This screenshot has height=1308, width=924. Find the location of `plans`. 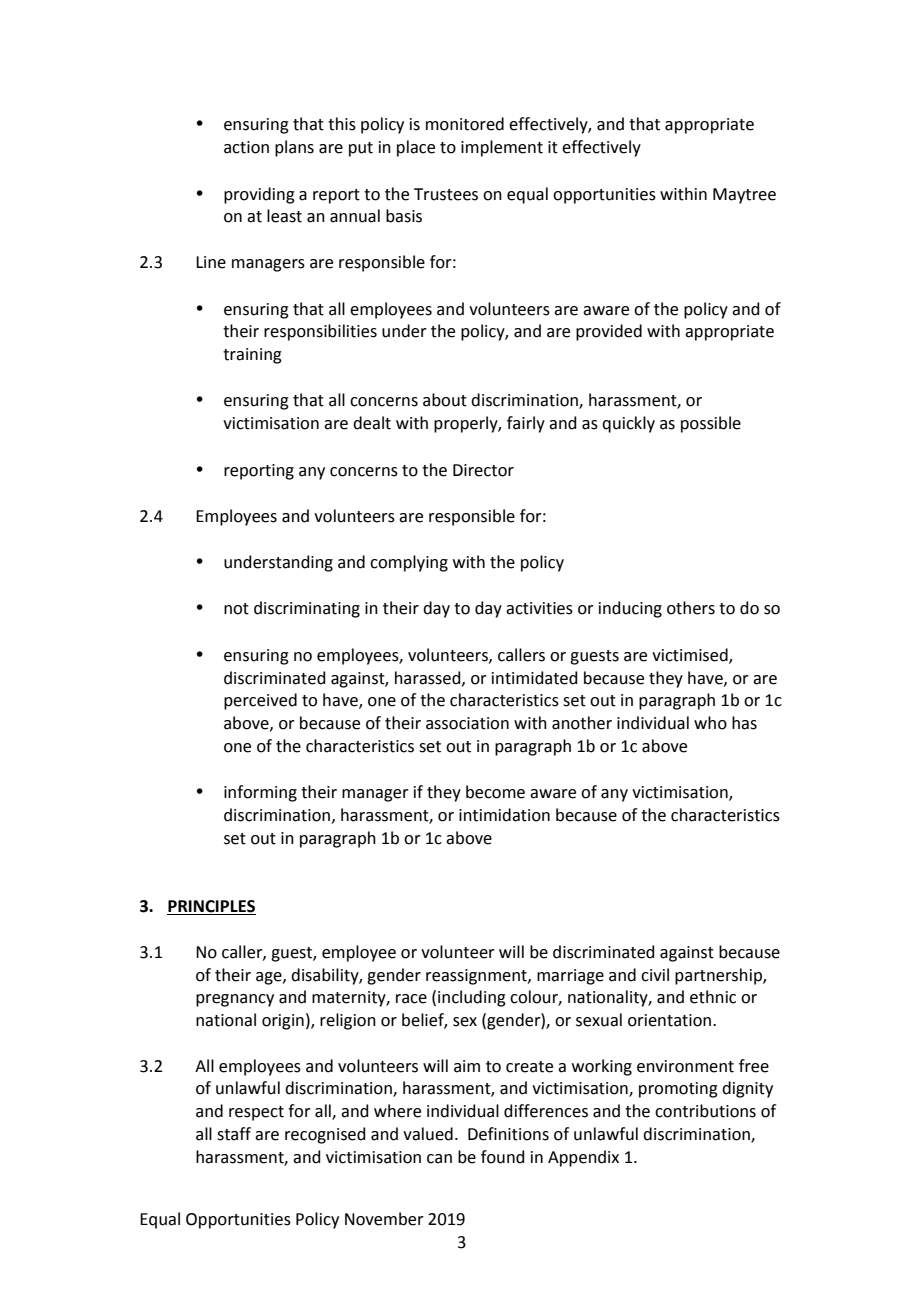

plans is located at coordinates (294, 148).
